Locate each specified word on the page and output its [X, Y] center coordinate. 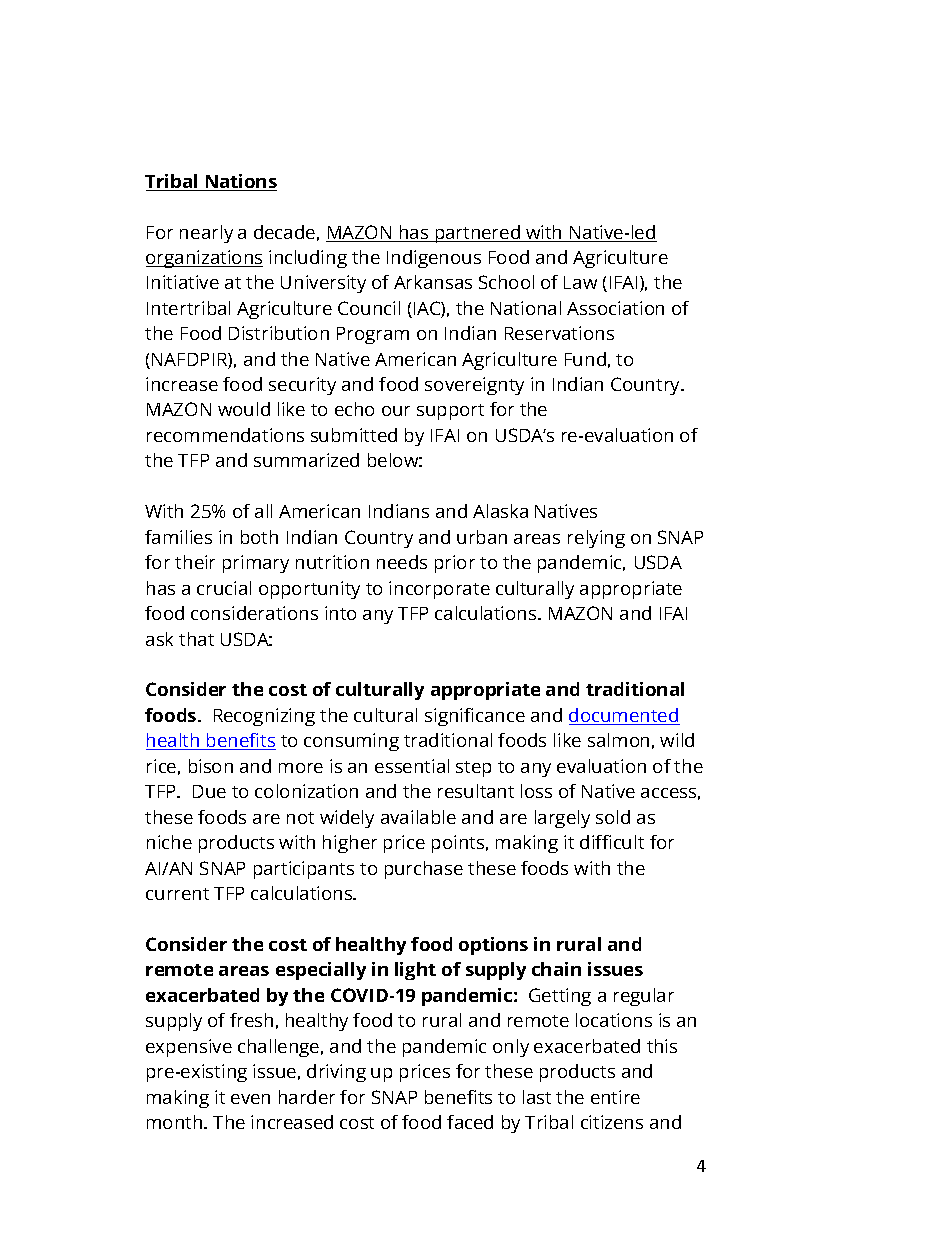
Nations [240, 182]
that [196, 639]
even [250, 1099]
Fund [585, 359]
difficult [612, 842]
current [177, 894]
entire [615, 1097]
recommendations [225, 435]
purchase [424, 870]
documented [624, 716]
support [450, 412]
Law [580, 282]
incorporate [439, 590]
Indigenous [434, 259]
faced [470, 1122]
